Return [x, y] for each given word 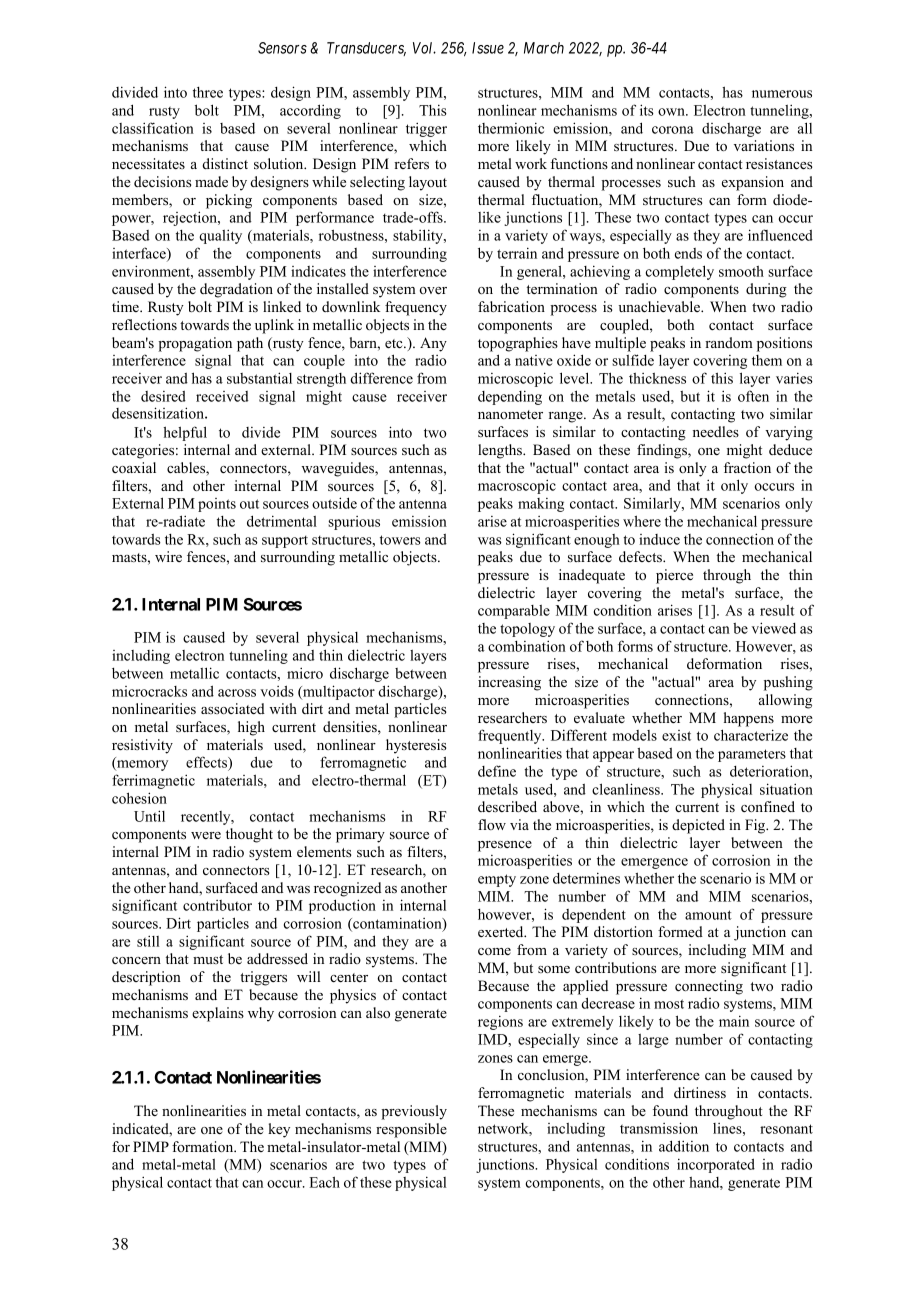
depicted [698, 826]
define [497, 771]
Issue [488, 48]
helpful [185, 433]
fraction [747, 467]
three [208, 92]
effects [207, 763]
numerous [782, 94]
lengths [501, 451]
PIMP [151, 1146]
